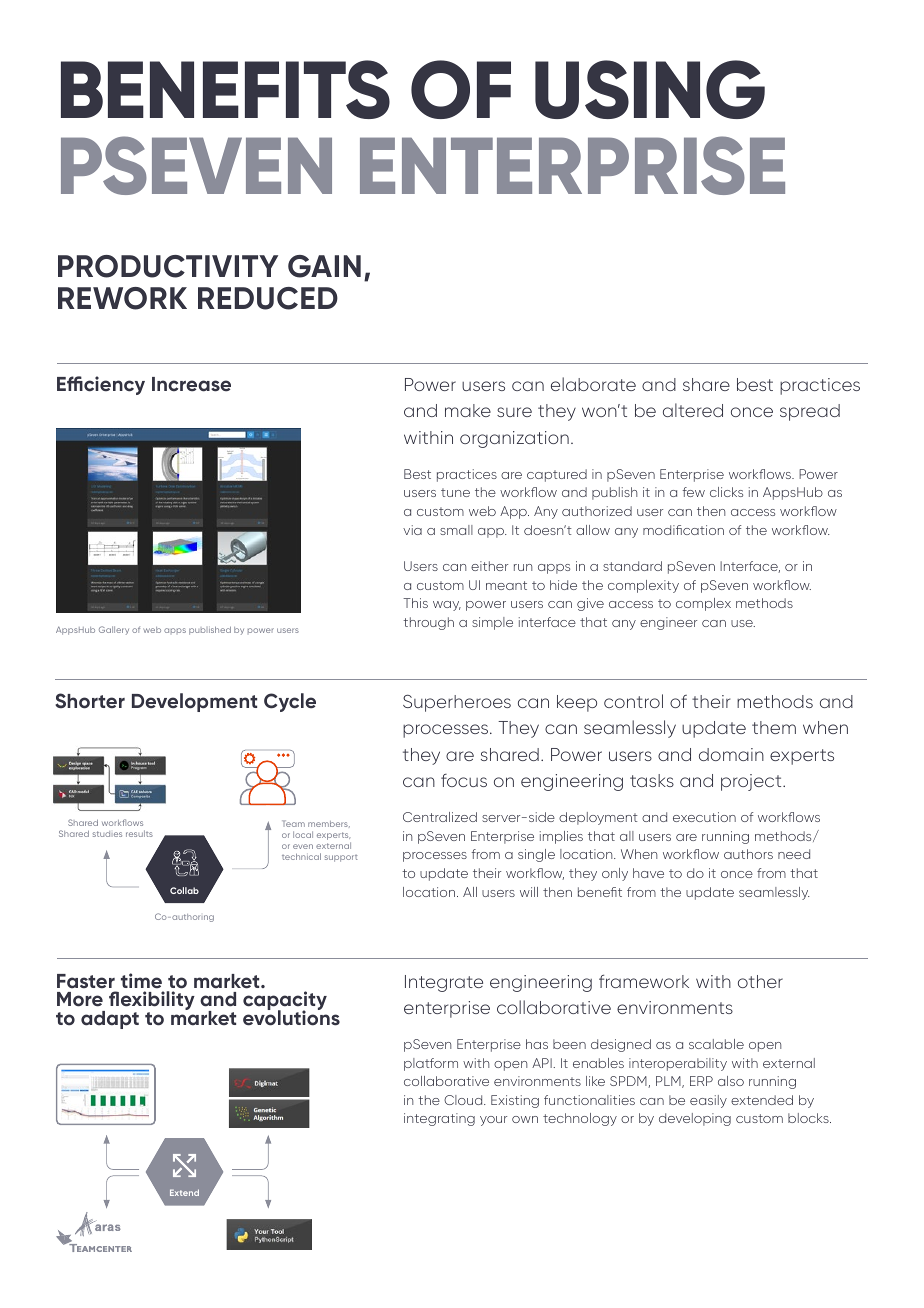  What do you see at coordinates (693, 410) in the screenshot?
I see `altered` at bounding box center [693, 410].
